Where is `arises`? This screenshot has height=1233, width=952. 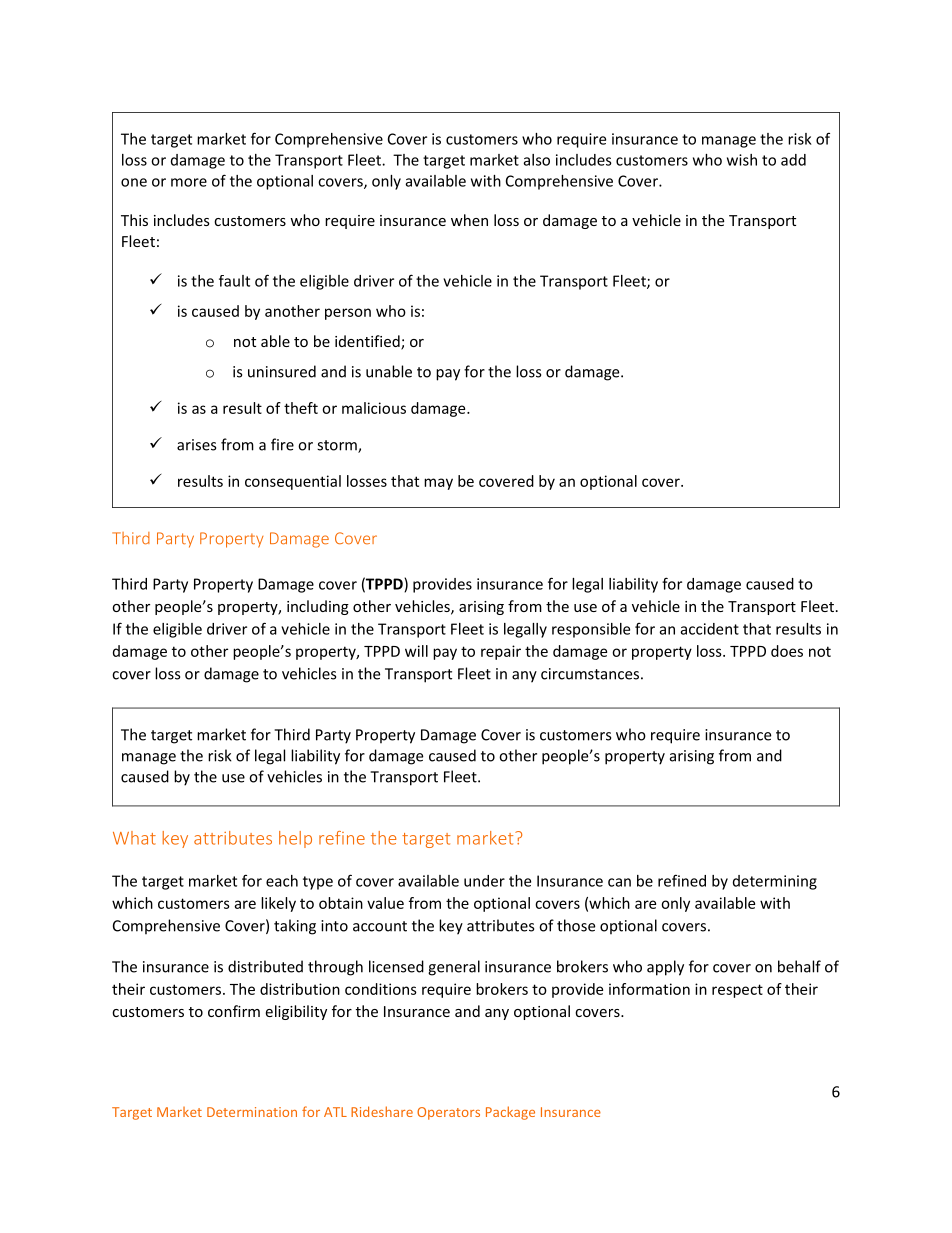 arises is located at coordinates (196, 445).
